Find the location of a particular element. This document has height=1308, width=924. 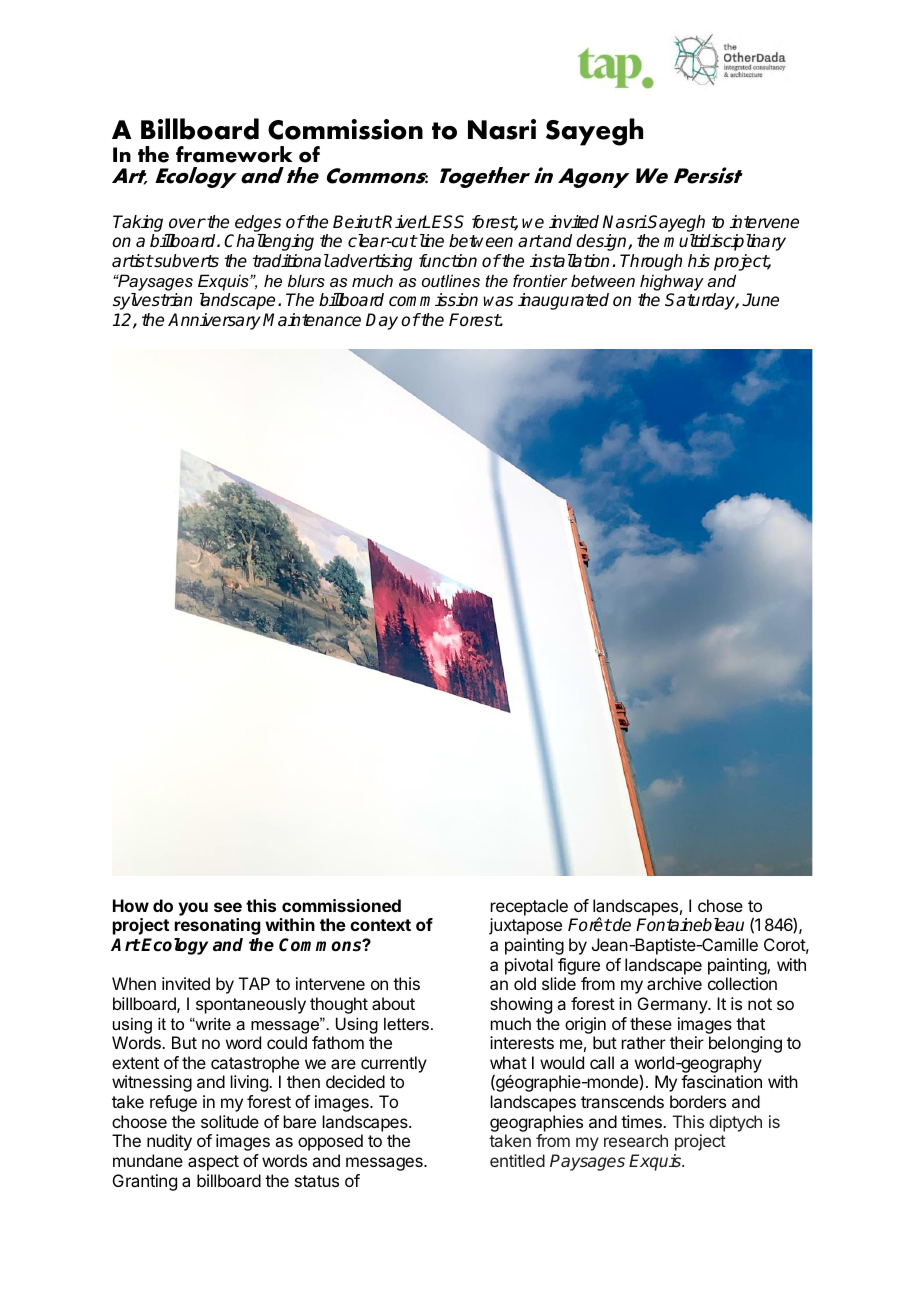

receptacle is located at coordinates (529, 907).
